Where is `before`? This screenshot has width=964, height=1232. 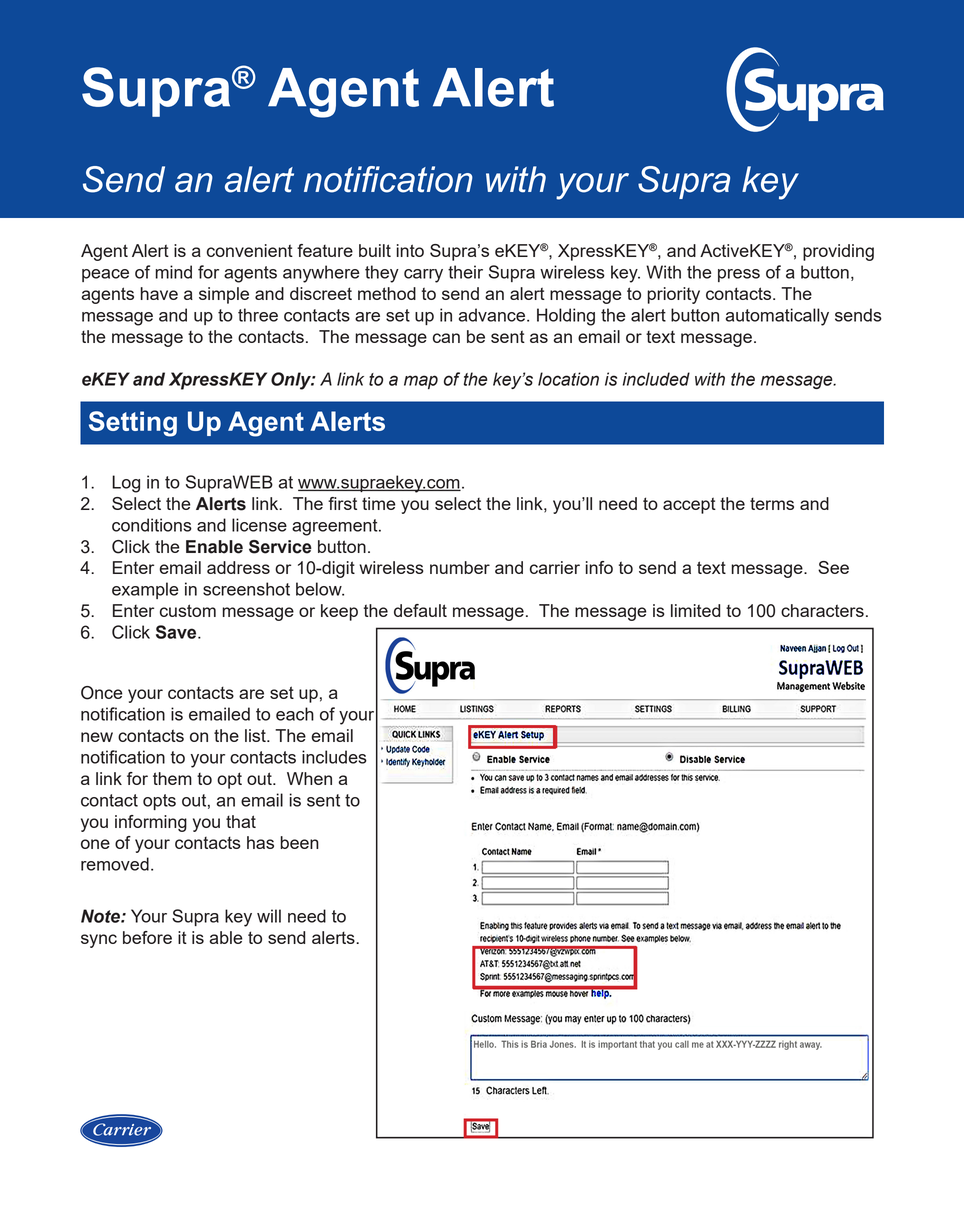 before is located at coordinates (147, 937).
